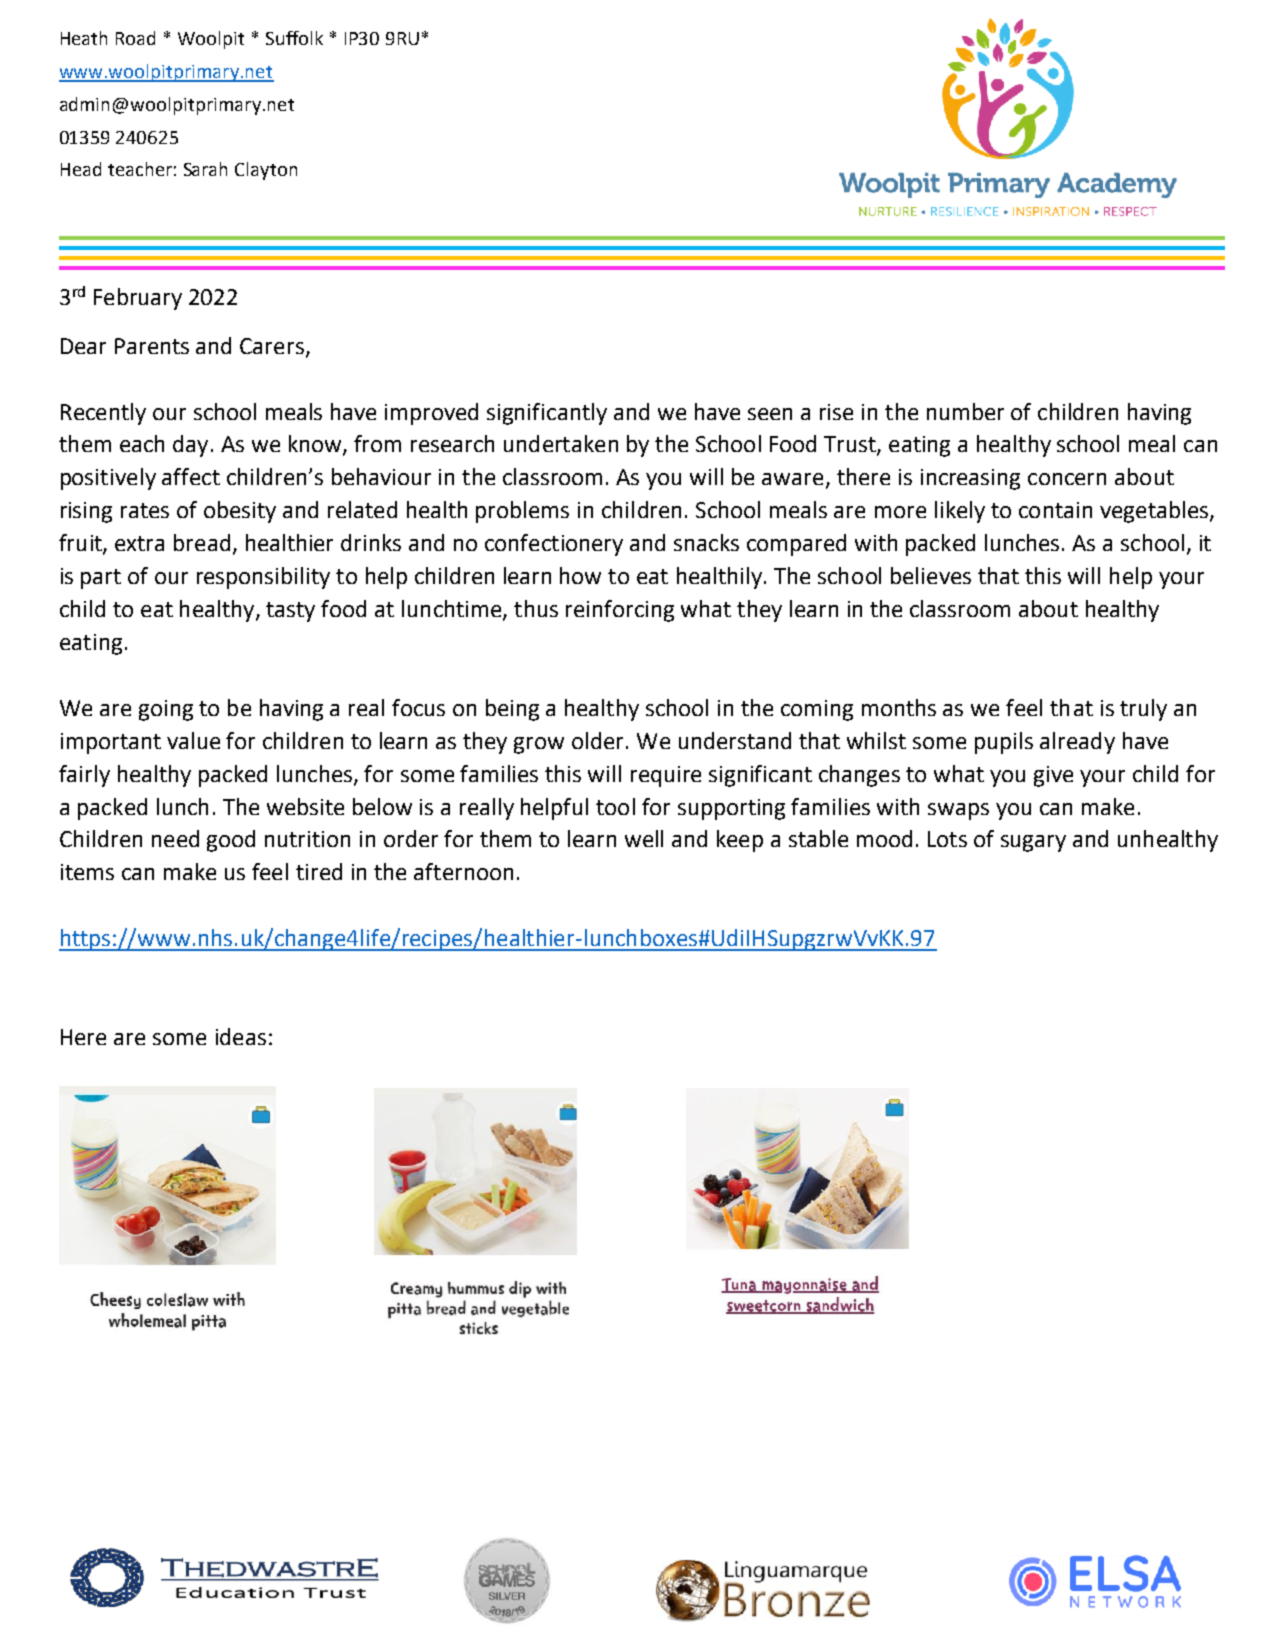 This screenshot has width=1274, height=1649. What do you see at coordinates (294, 38) in the screenshot?
I see `Suffolk` at bounding box center [294, 38].
